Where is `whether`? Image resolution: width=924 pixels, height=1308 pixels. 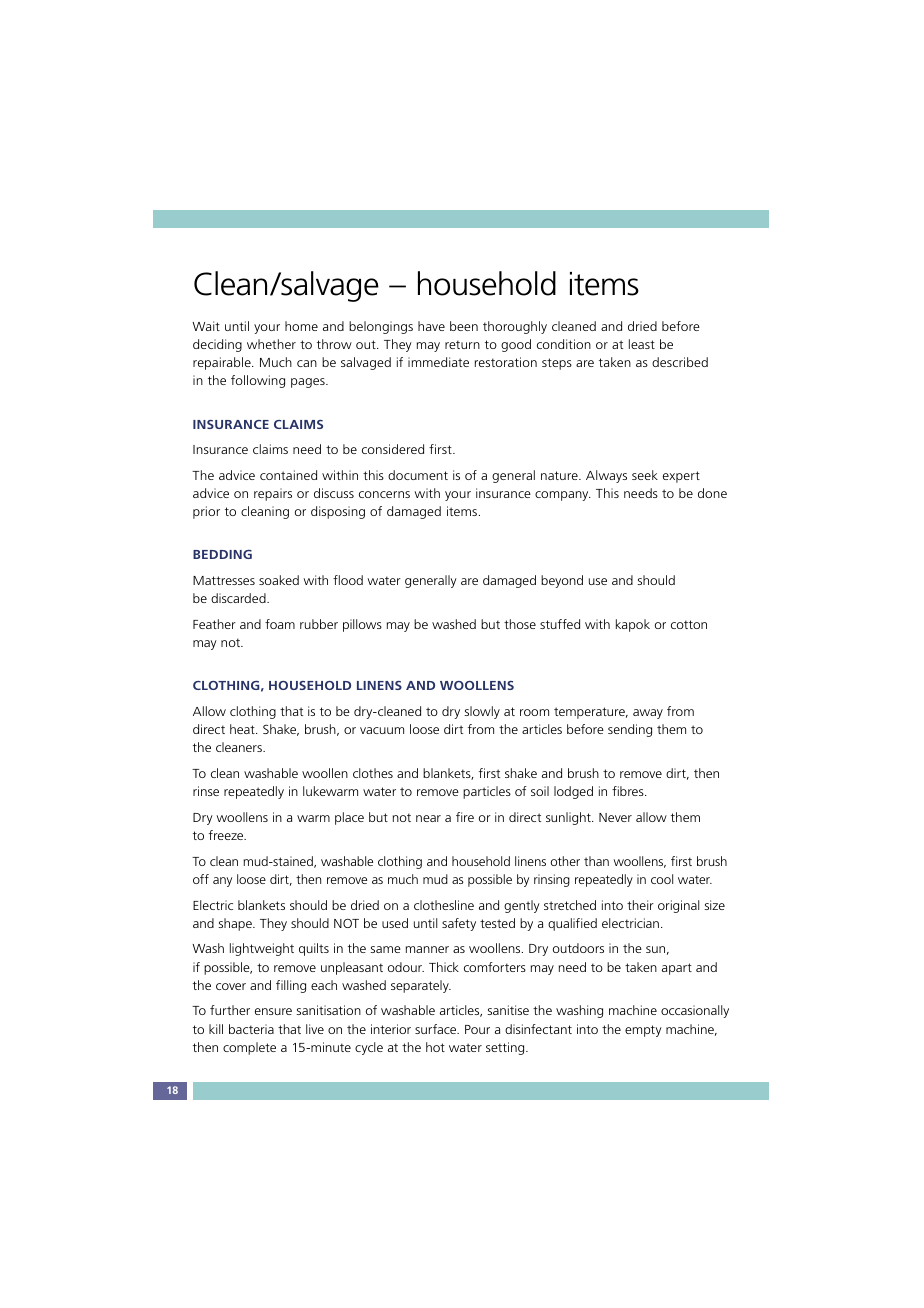
whether is located at coordinates (271, 344).
